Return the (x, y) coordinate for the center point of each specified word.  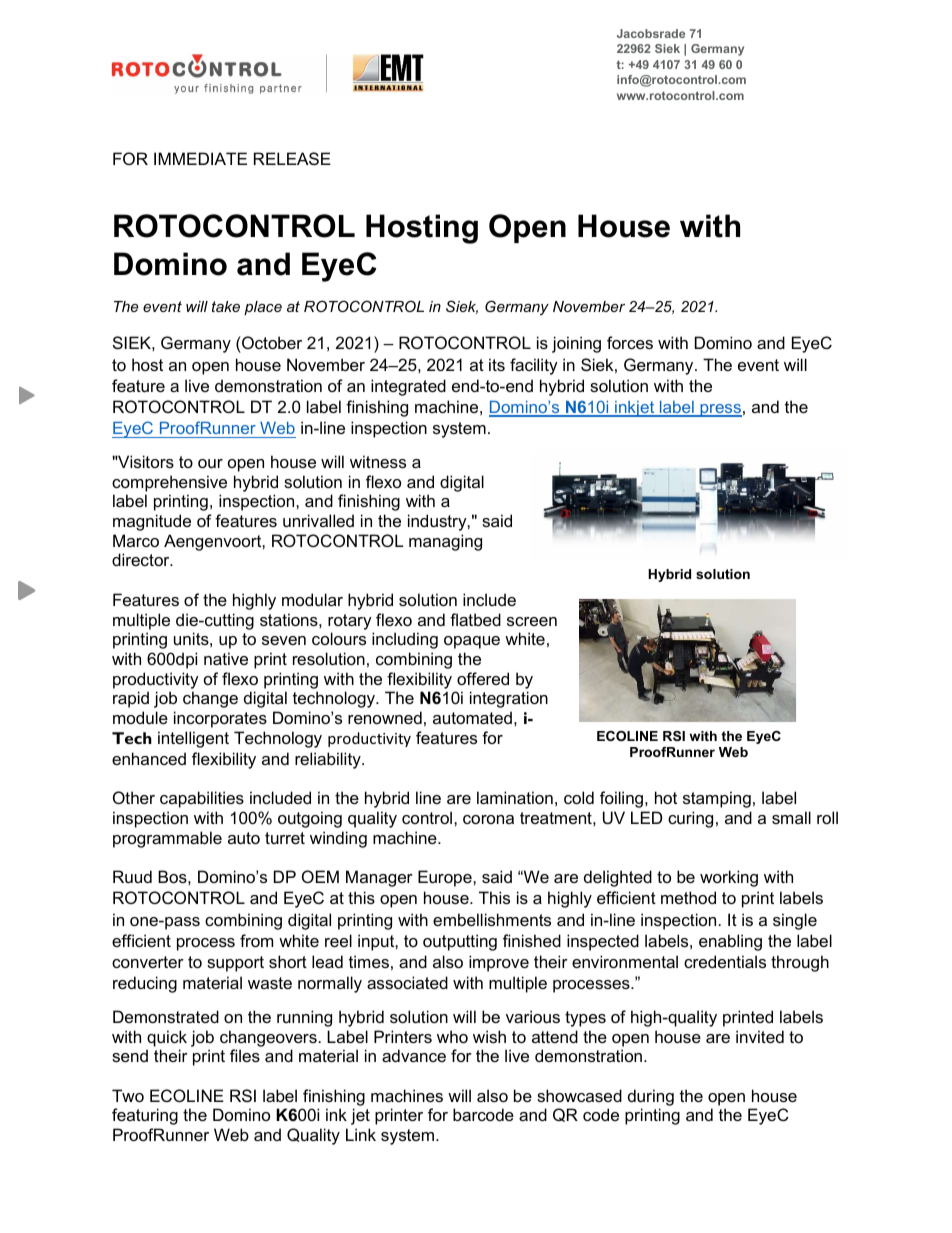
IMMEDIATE (200, 158)
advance (414, 1055)
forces (630, 342)
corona (488, 819)
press (720, 410)
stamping (717, 799)
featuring (145, 1116)
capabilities (202, 799)
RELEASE (292, 158)
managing (445, 542)
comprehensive (169, 483)
